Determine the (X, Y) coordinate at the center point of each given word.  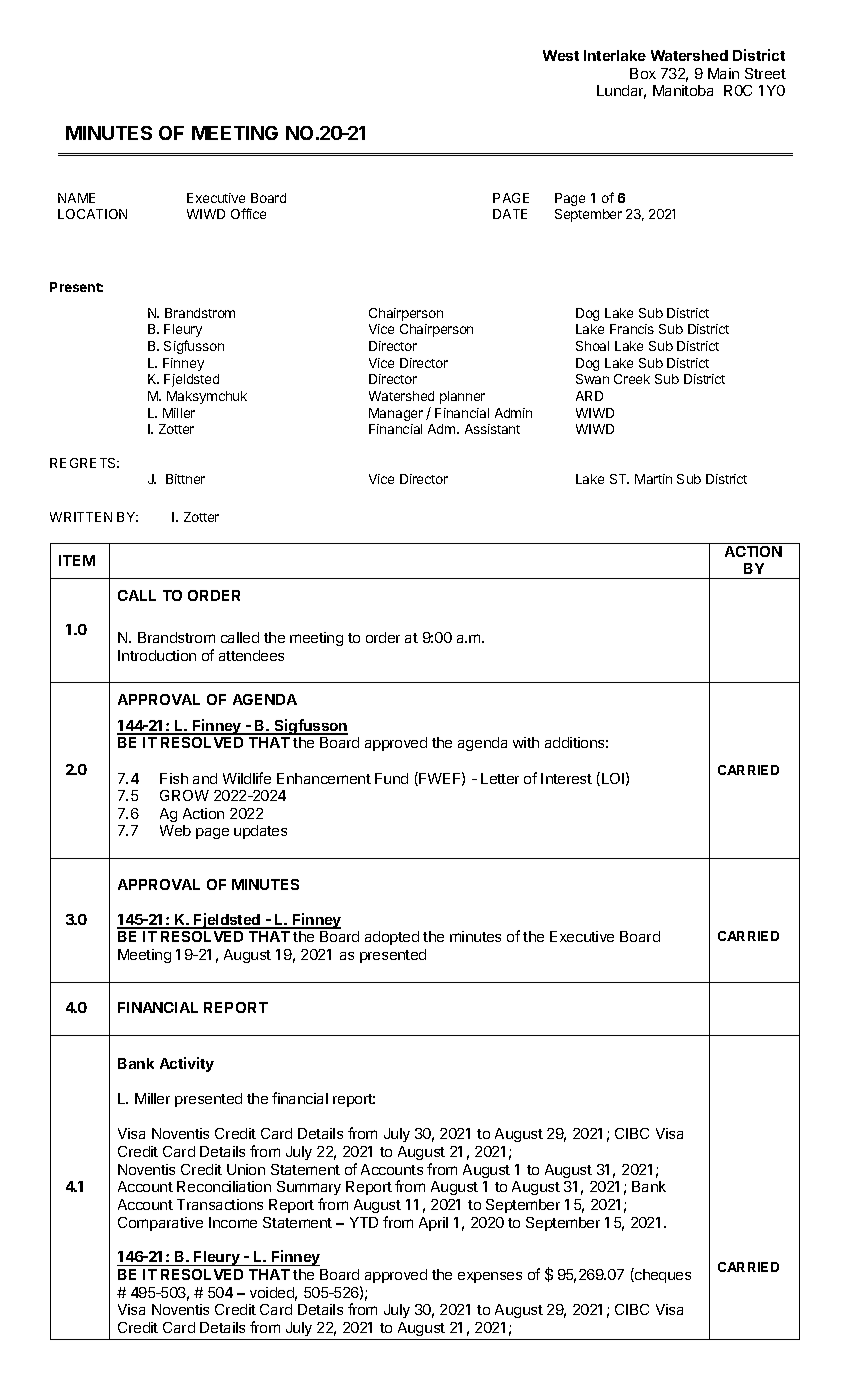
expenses (490, 1277)
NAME (76, 198)
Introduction (157, 655)
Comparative (160, 1224)
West (561, 55)
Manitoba (683, 90)
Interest (566, 778)
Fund (391, 778)
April (433, 1224)
